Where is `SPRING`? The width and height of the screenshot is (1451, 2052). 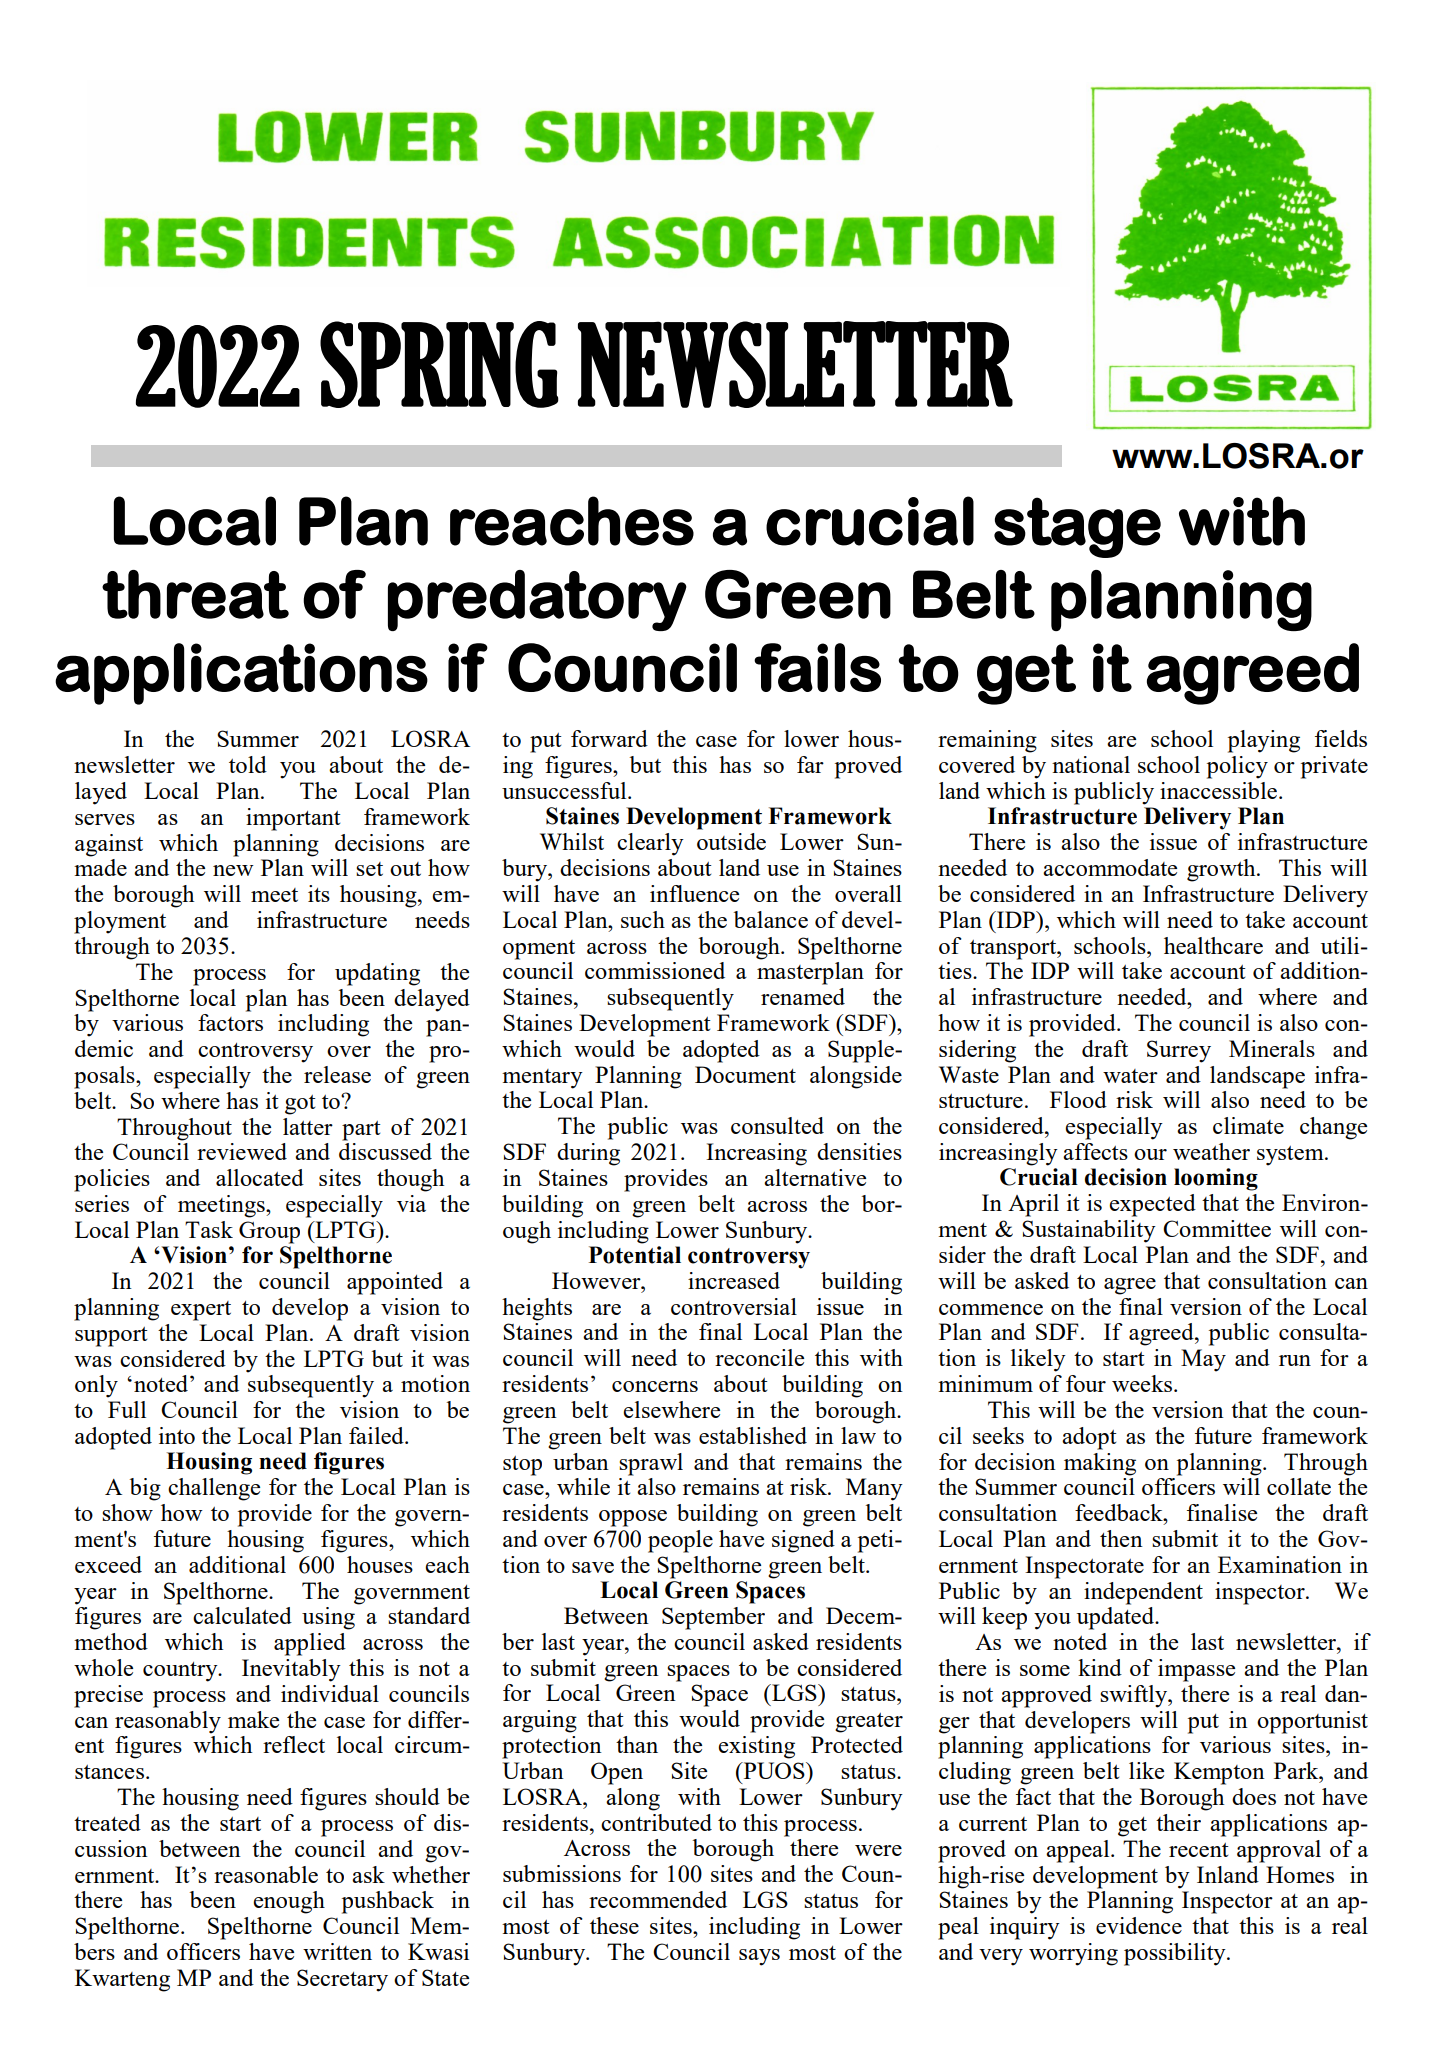
SPRING is located at coordinates (439, 364).
